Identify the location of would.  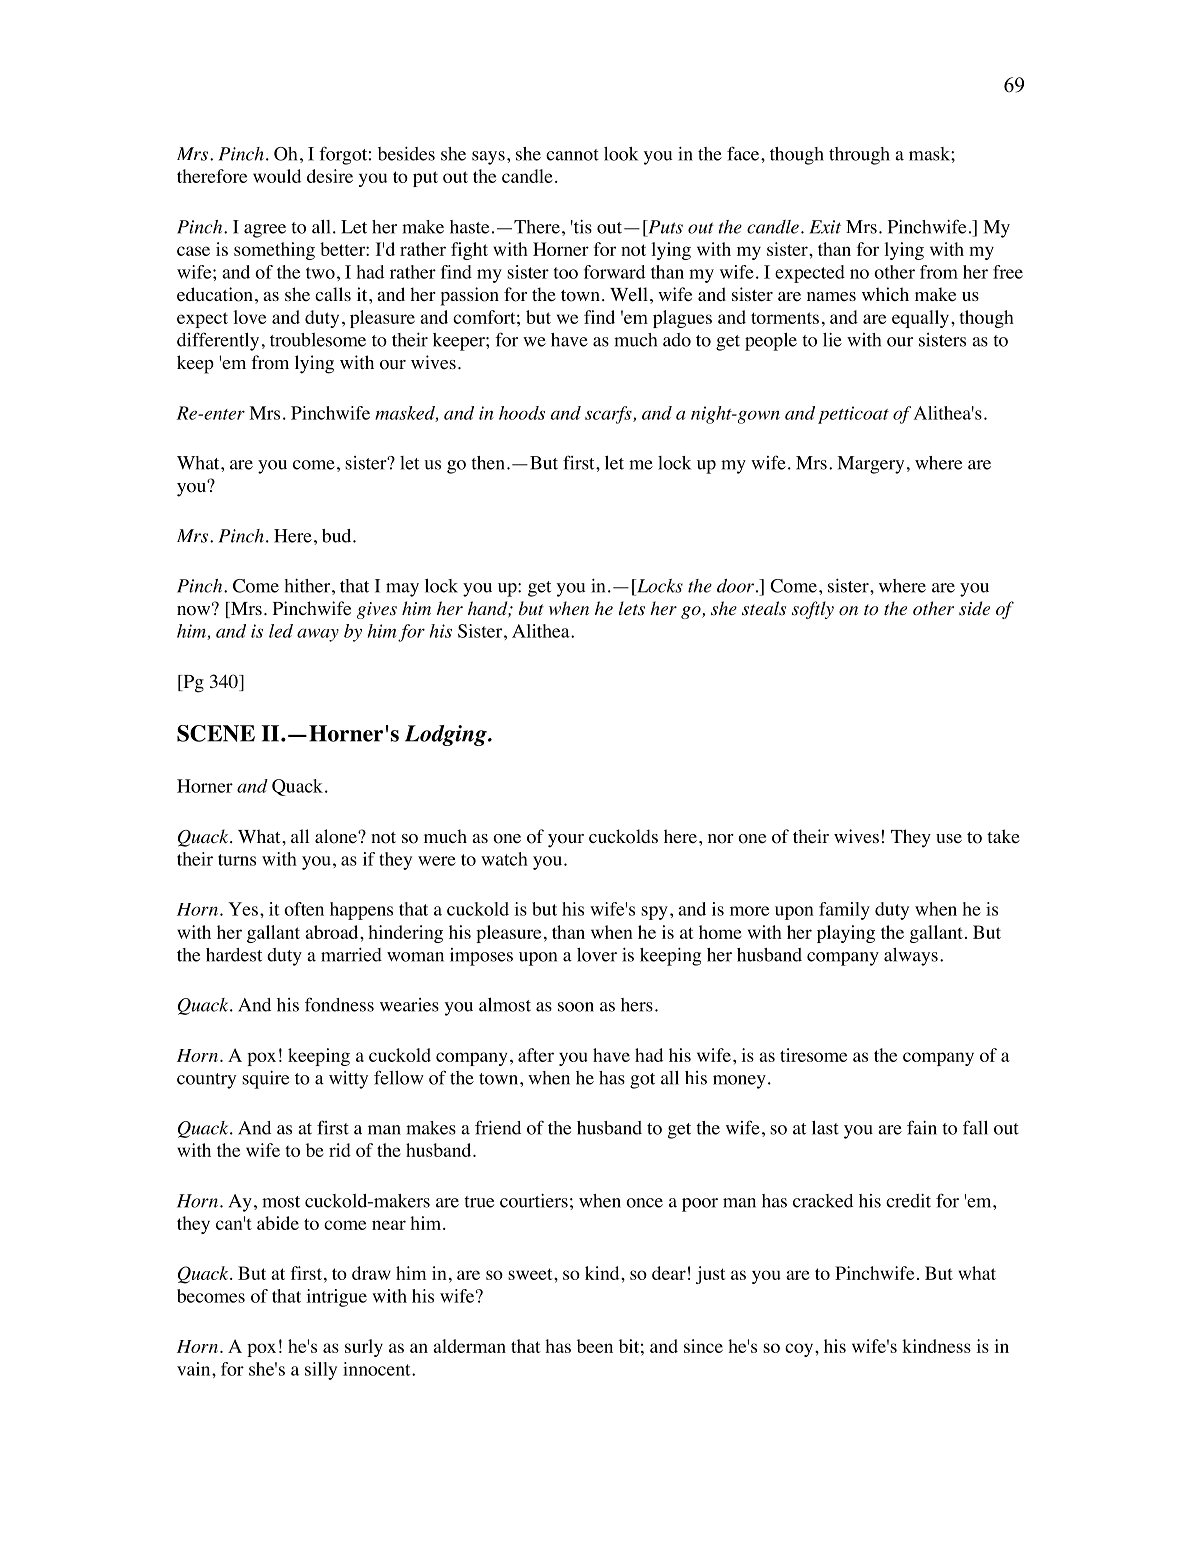
(277, 176).
